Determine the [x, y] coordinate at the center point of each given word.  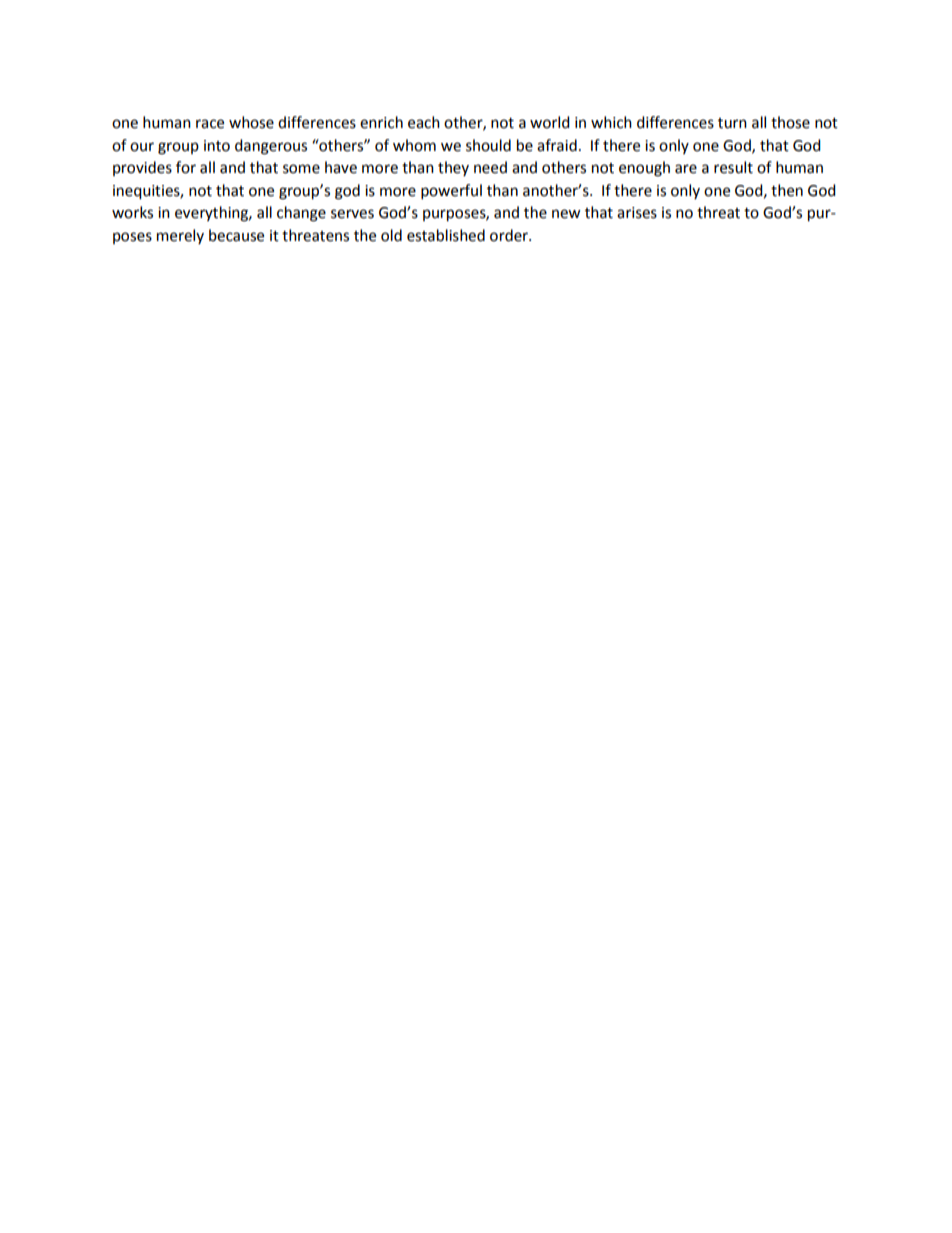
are [686, 169]
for [186, 167]
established [446, 235]
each [424, 122]
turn [732, 123]
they [453, 168]
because [236, 235]
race [210, 124]
